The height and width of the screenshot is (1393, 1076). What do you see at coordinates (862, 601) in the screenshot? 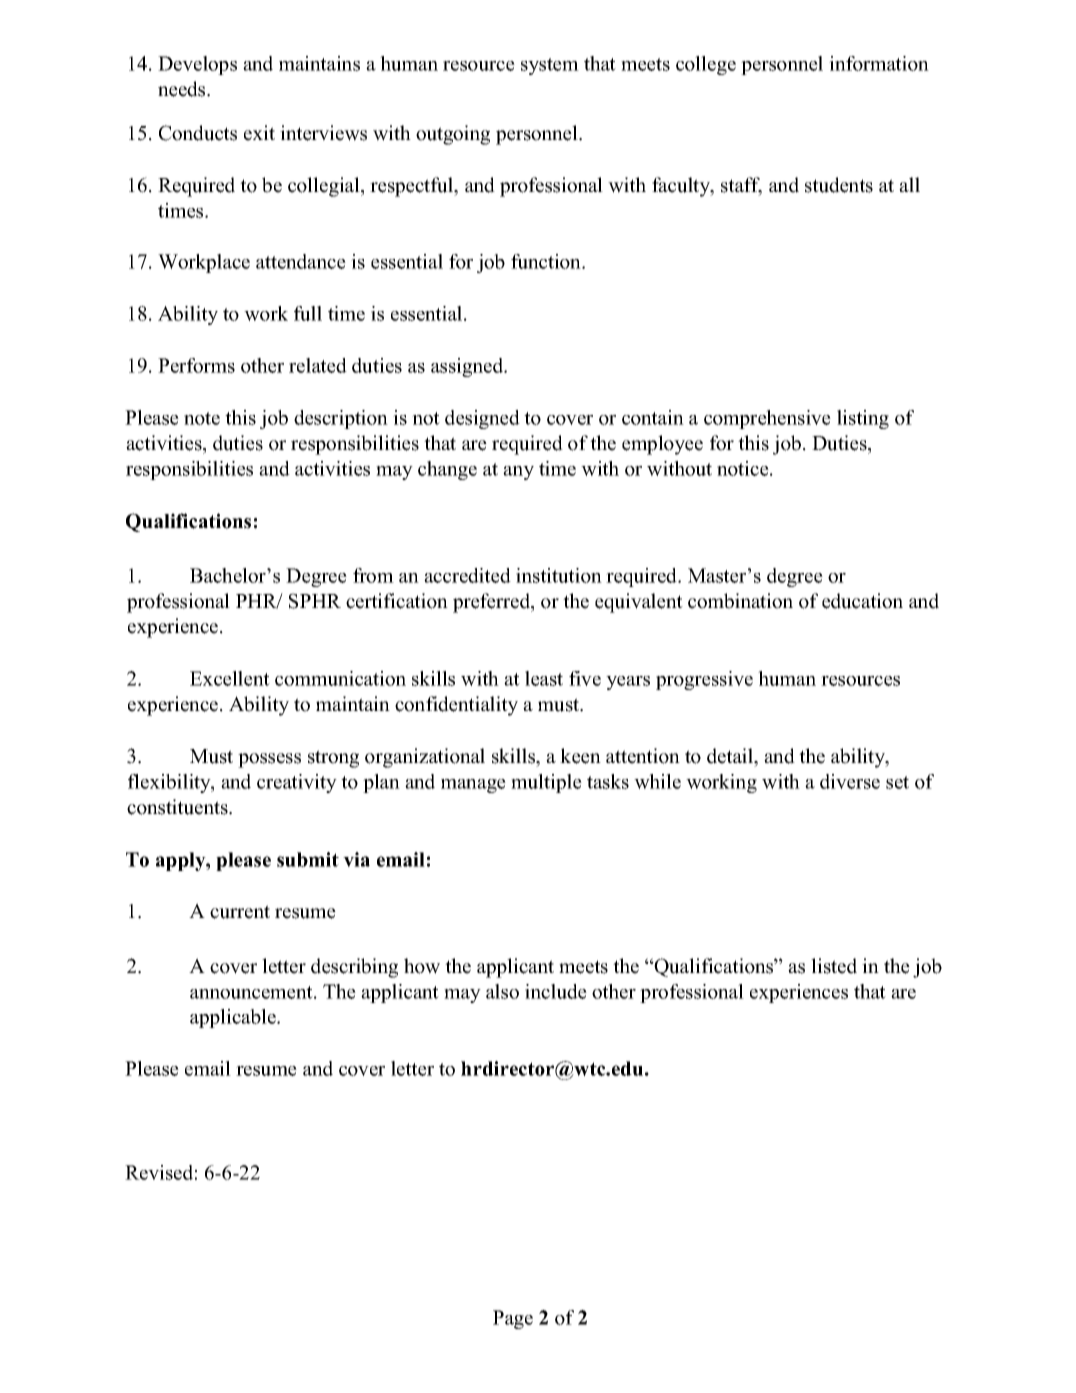
I see `education` at bounding box center [862, 601].
